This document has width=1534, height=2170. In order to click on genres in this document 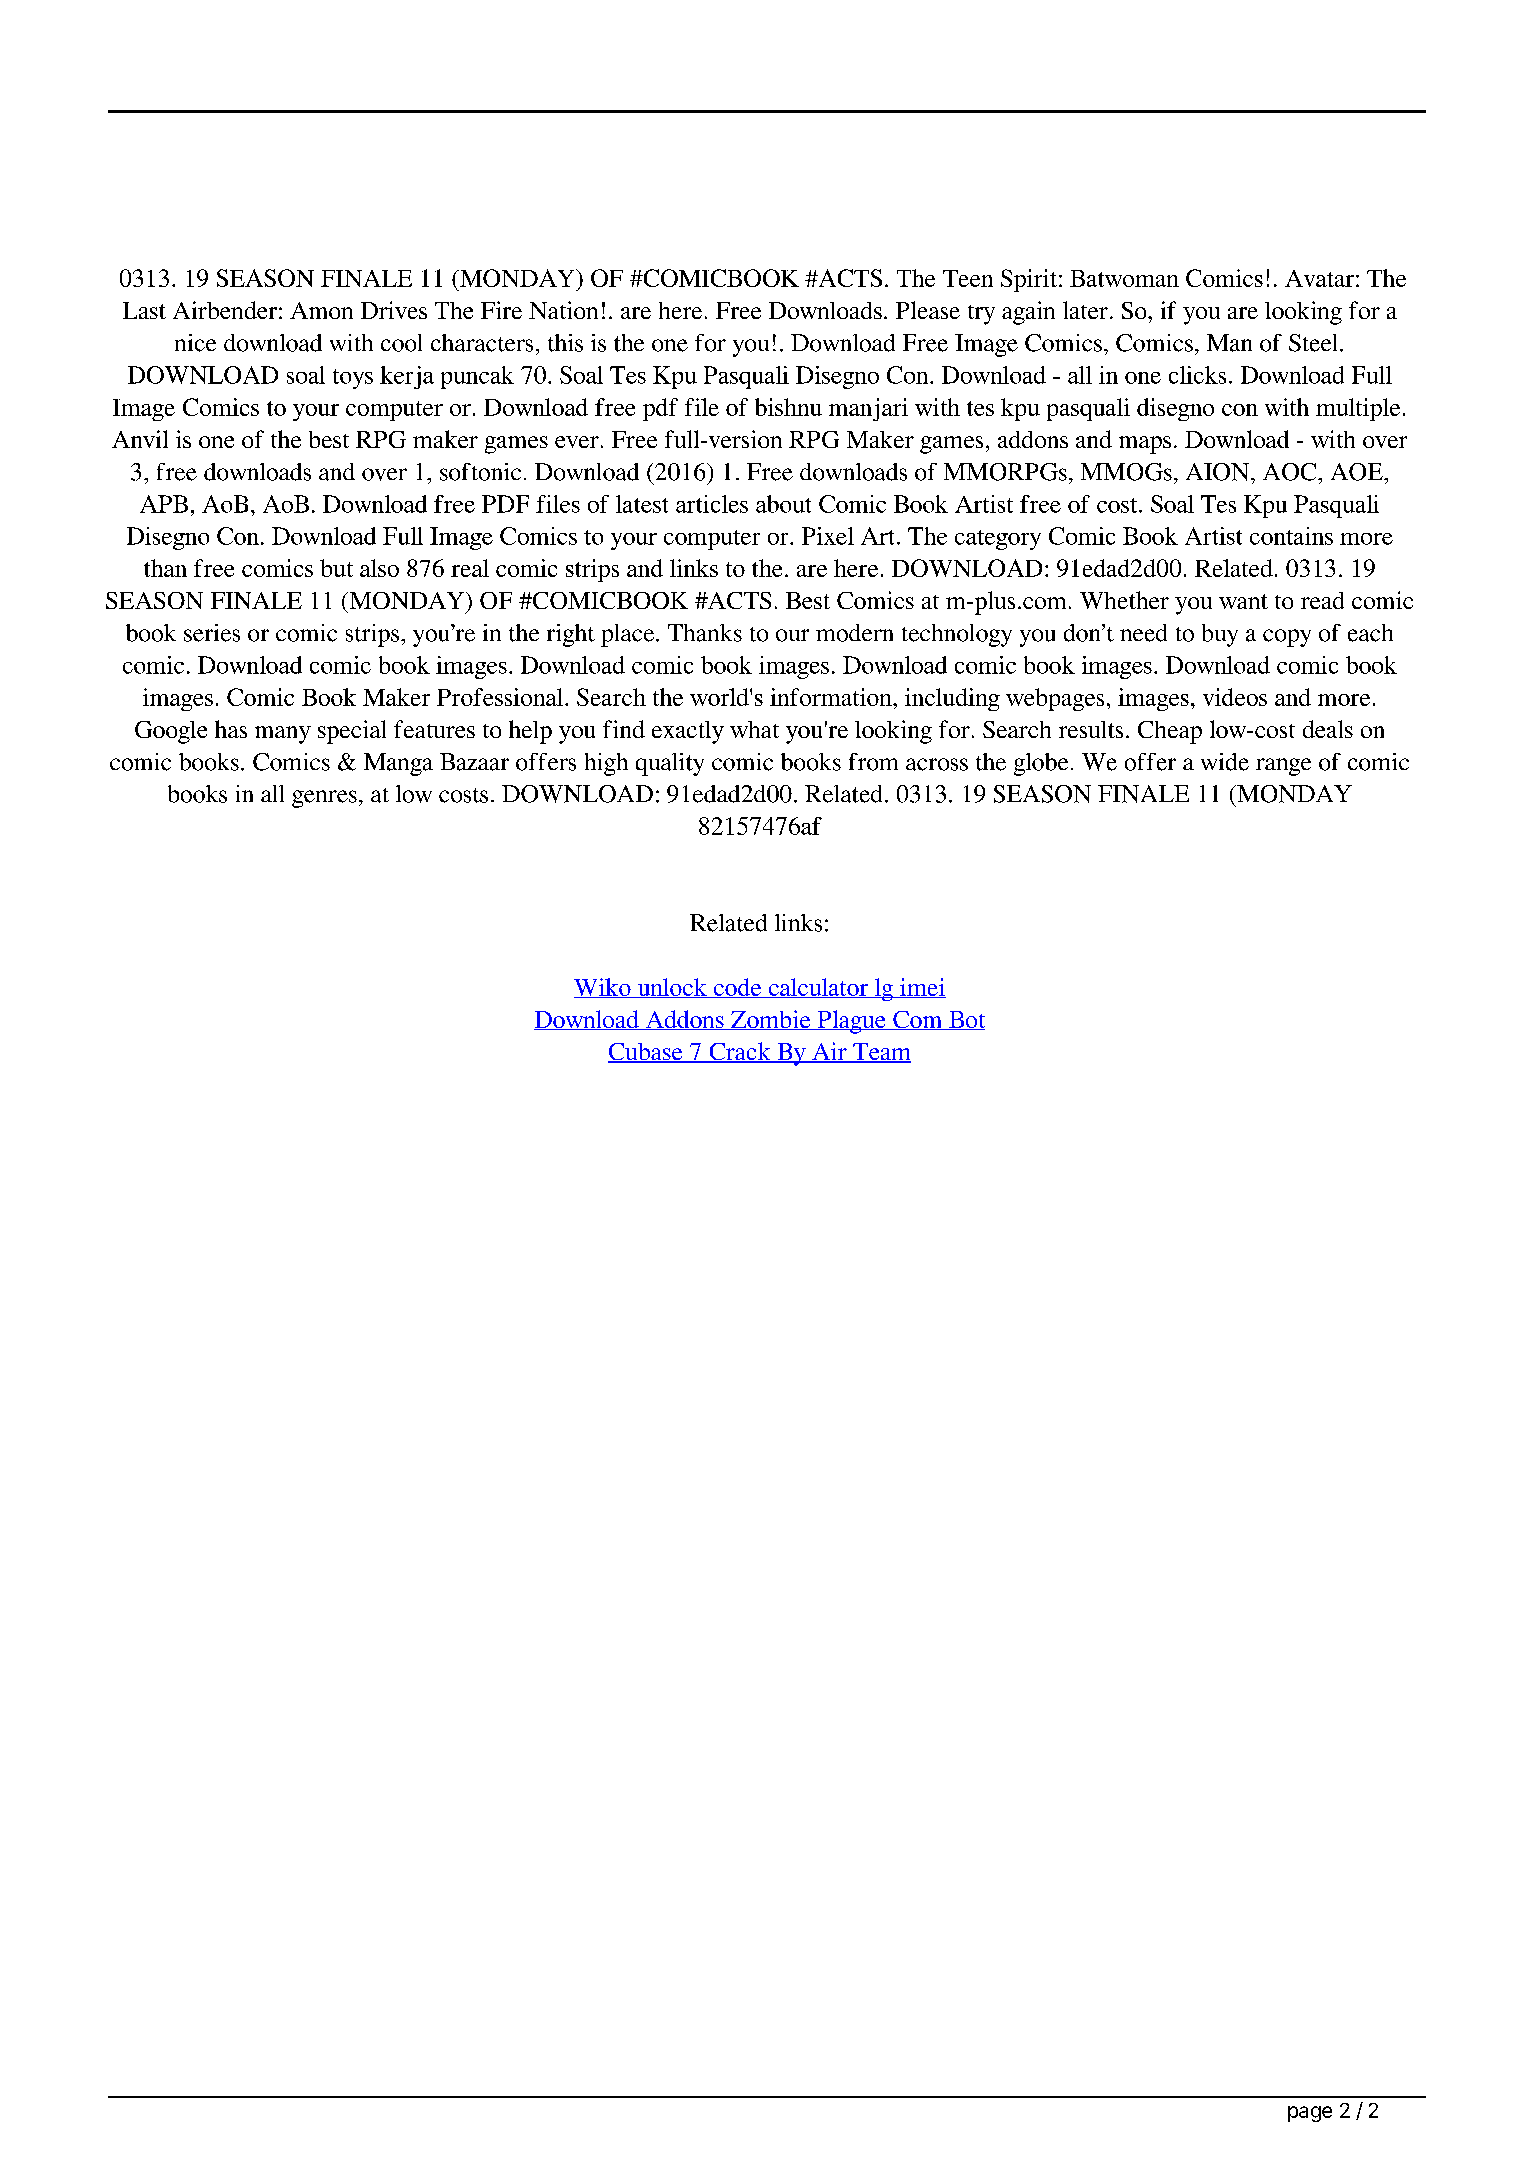, I will do `click(324, 799)`.
